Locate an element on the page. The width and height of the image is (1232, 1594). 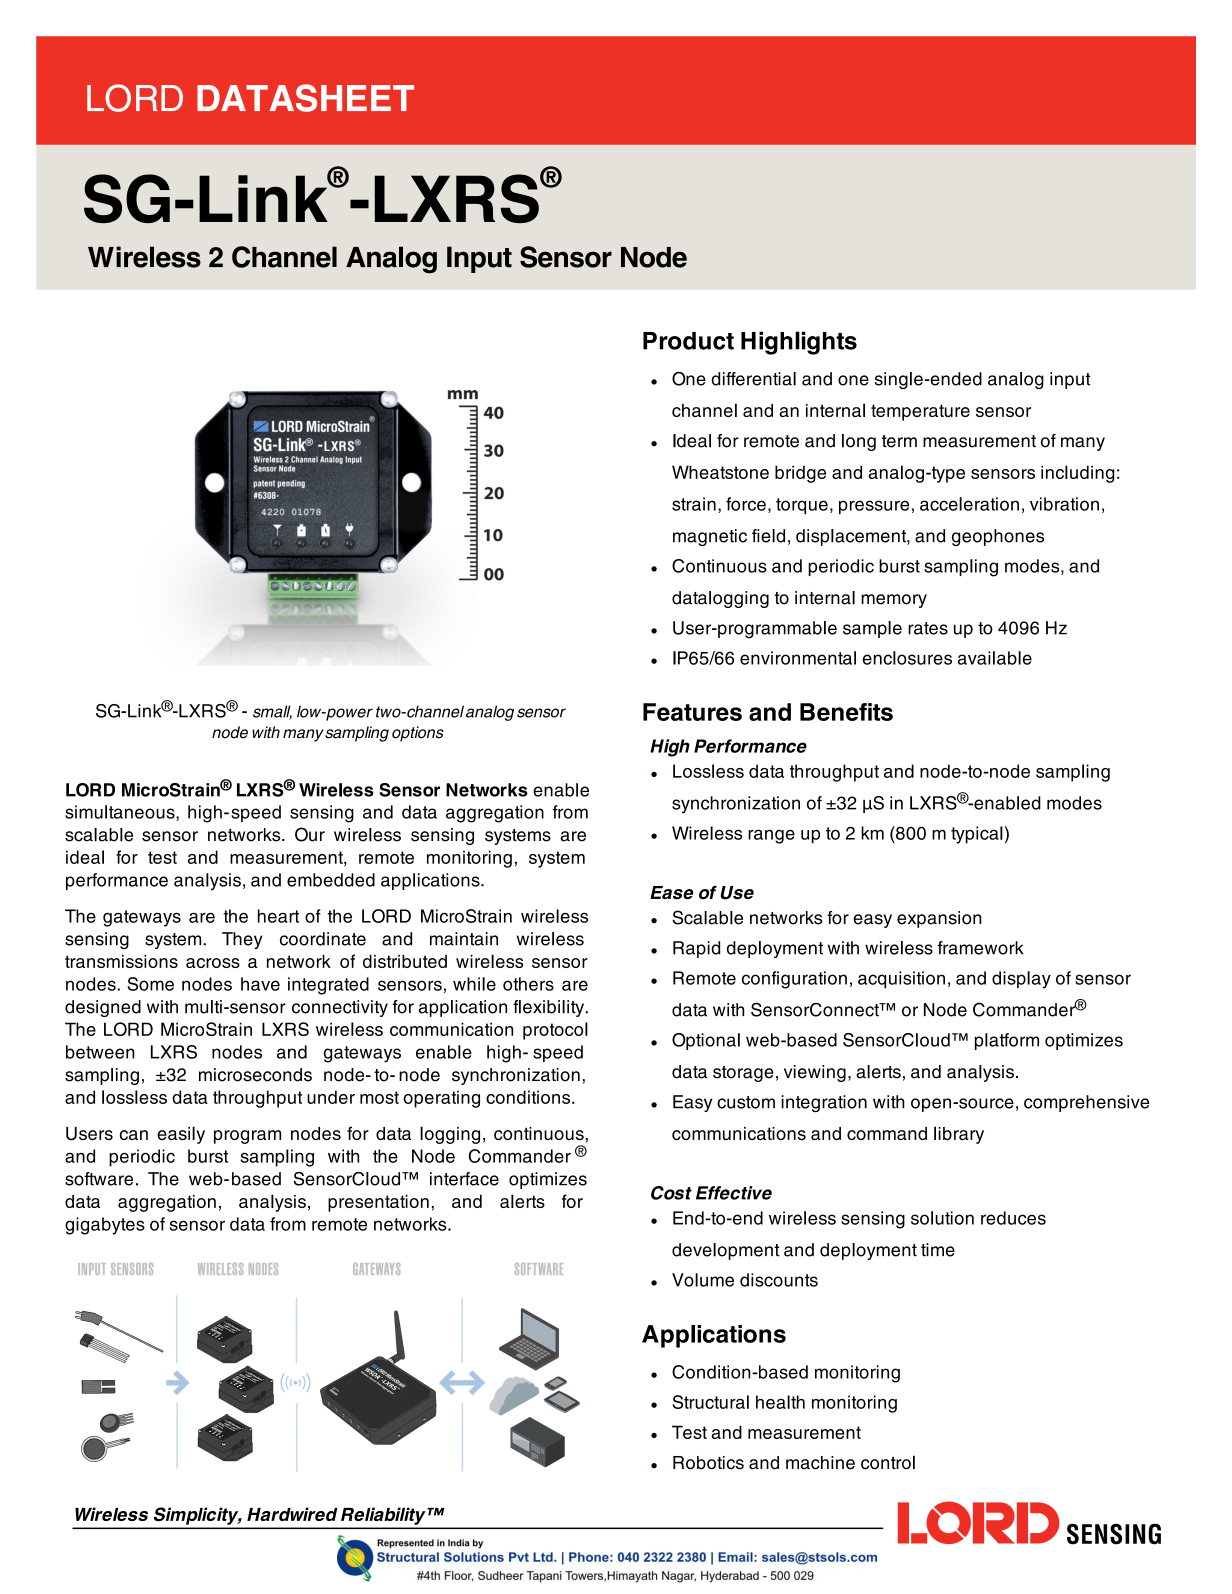
Hardwired is located at coordinates (292, 1514).
